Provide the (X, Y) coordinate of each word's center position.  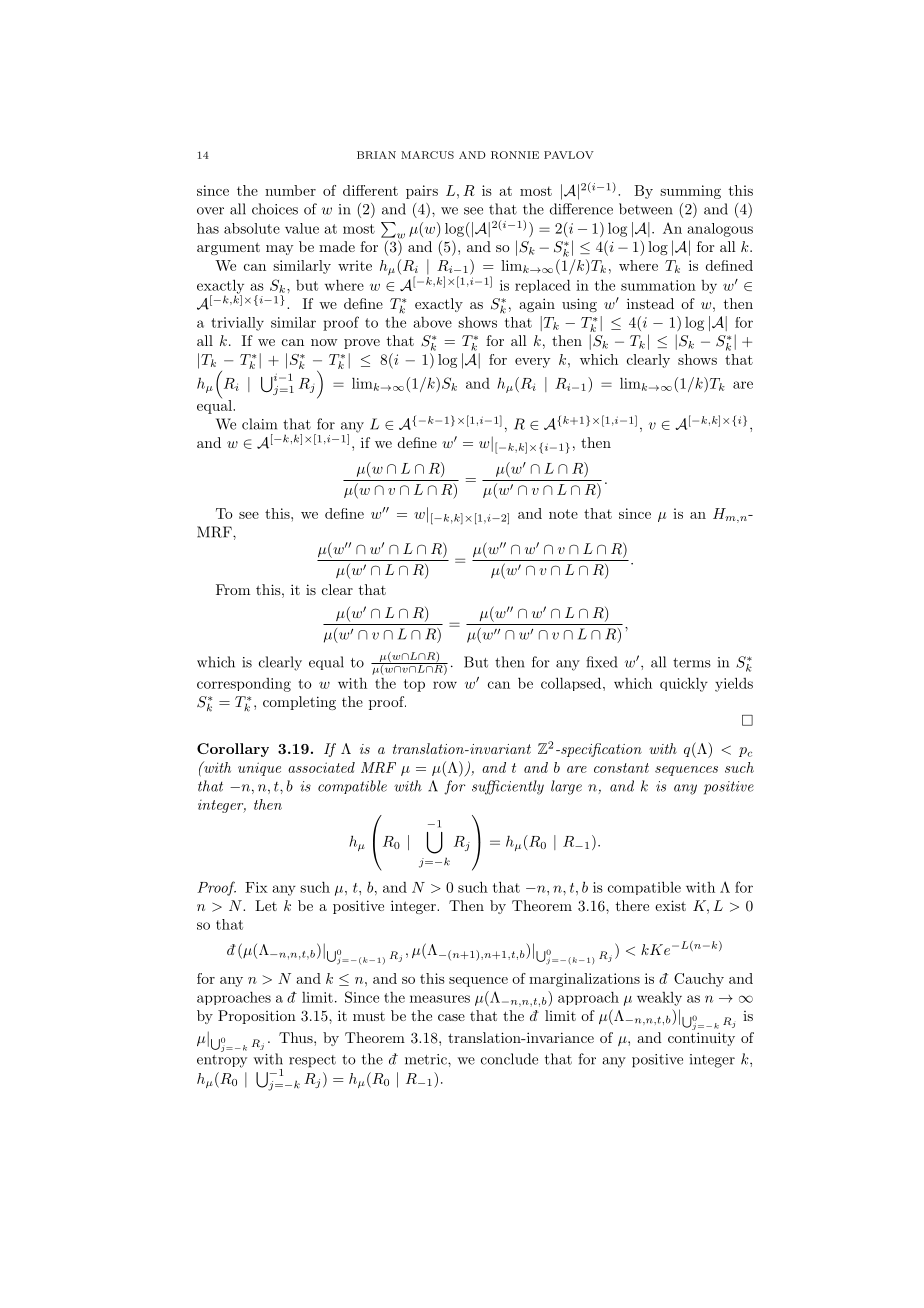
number (290, 190)
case (451, 1017)
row (445, 685)
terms (692, 663)
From (233, 589)
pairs (422, 192)
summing (690, 192)
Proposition (257, 1017)
